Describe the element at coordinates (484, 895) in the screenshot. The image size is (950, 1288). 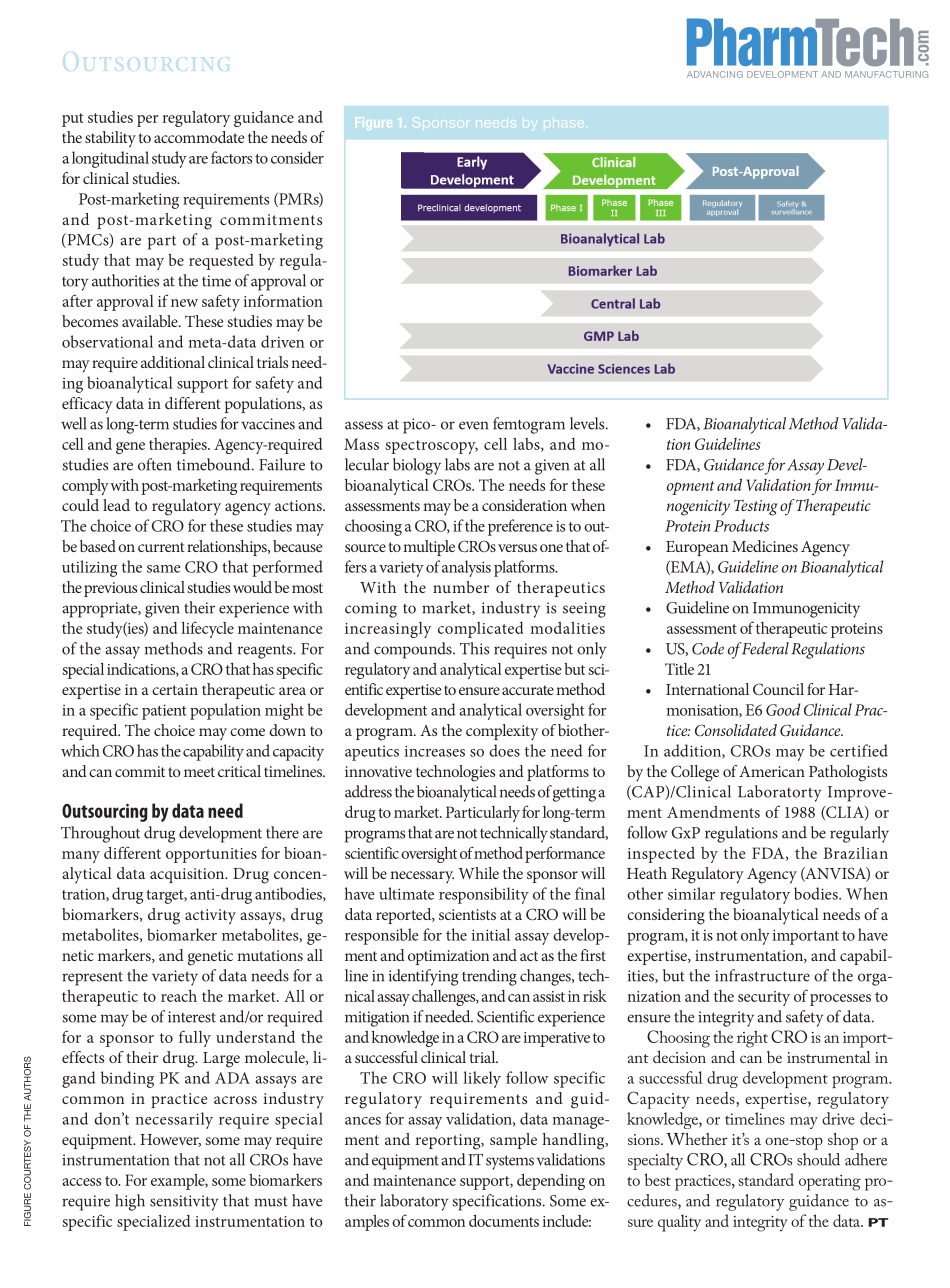
I see `responsibility` at that location.
